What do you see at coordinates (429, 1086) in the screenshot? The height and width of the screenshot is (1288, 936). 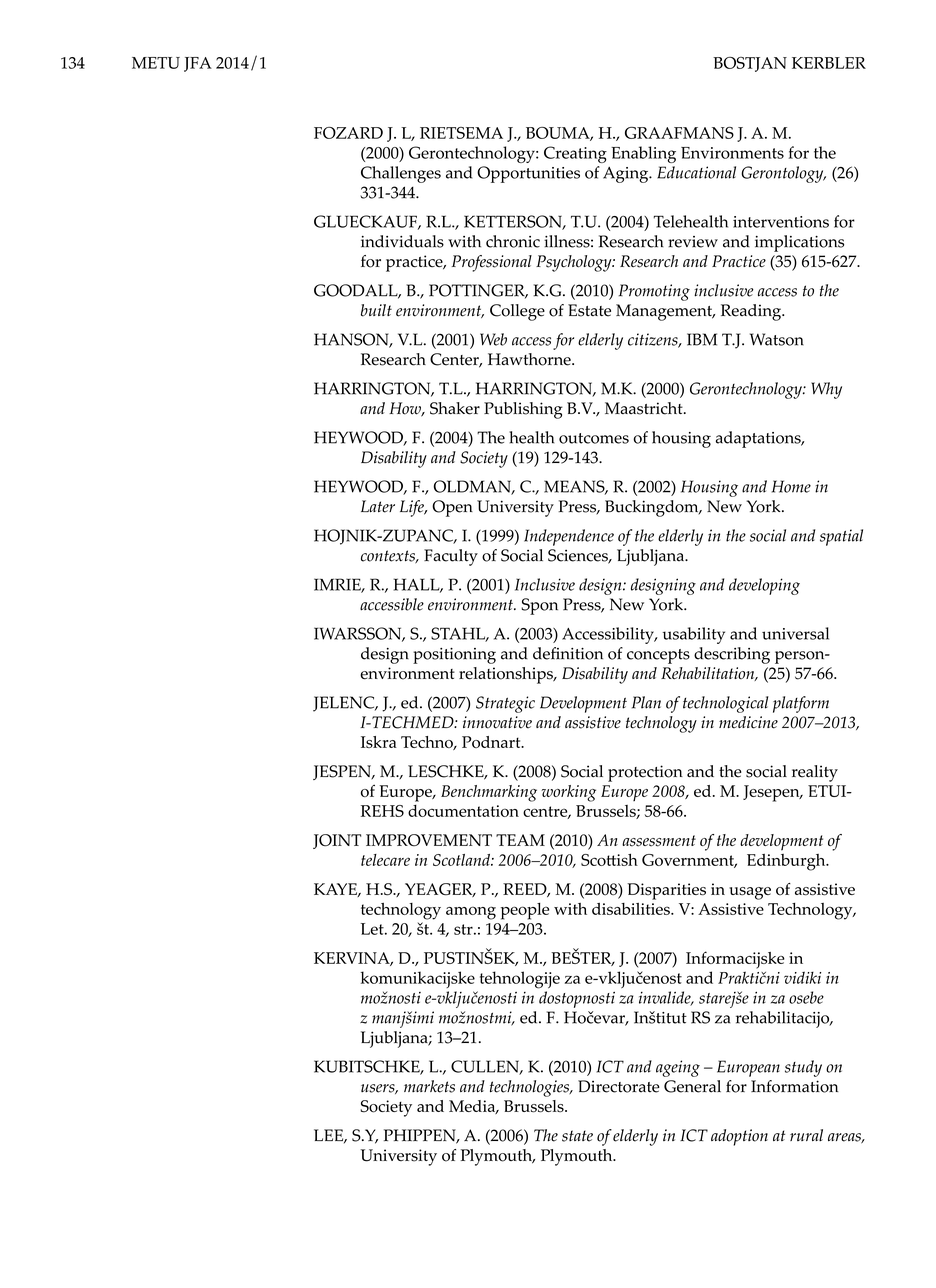 I see `markets` at bounding box center [429, 1086].
